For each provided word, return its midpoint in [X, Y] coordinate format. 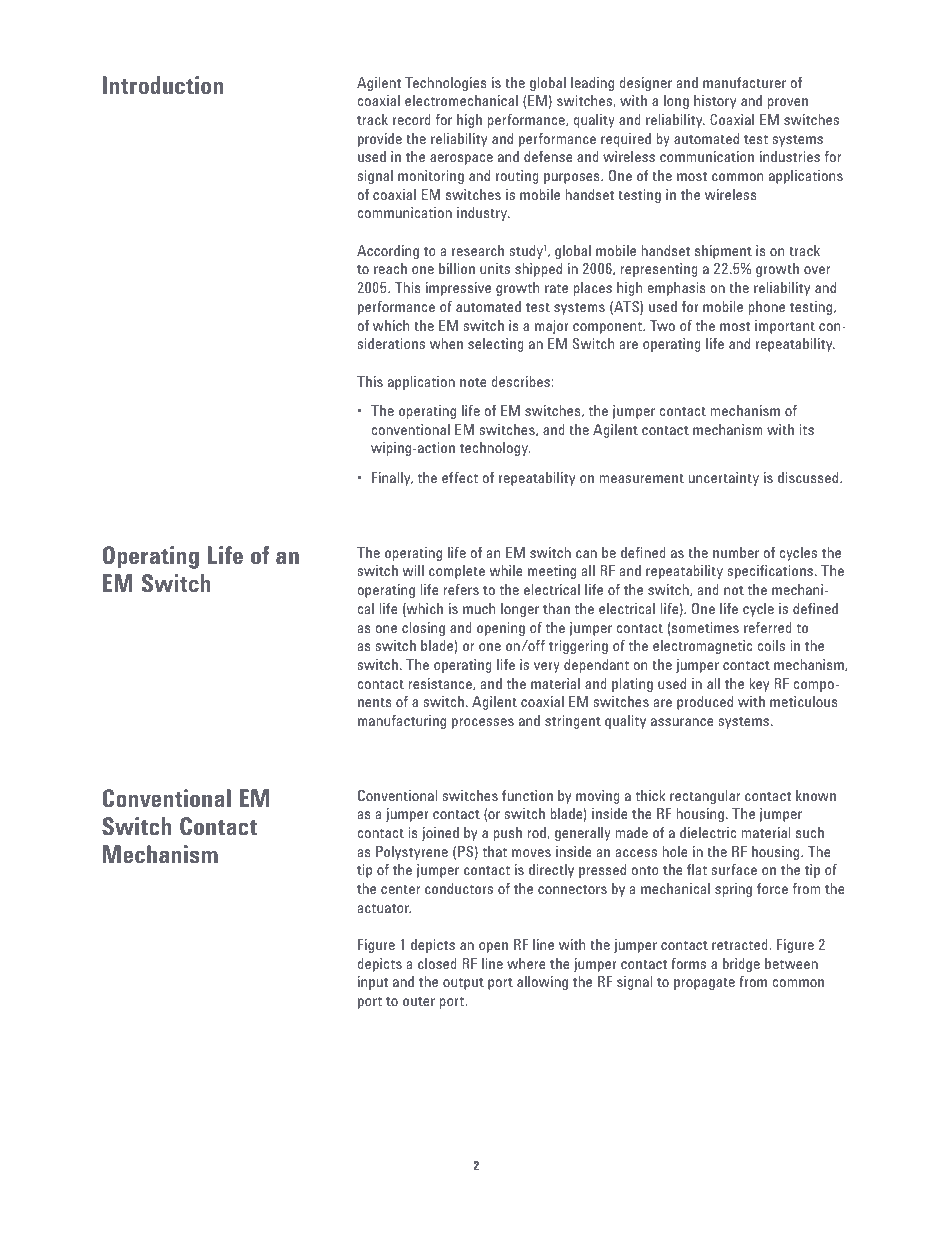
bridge [741, 965]
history [715, 102]
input [373, 983]
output [463, 983]
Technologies [446, 84]
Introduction [163, 85]
